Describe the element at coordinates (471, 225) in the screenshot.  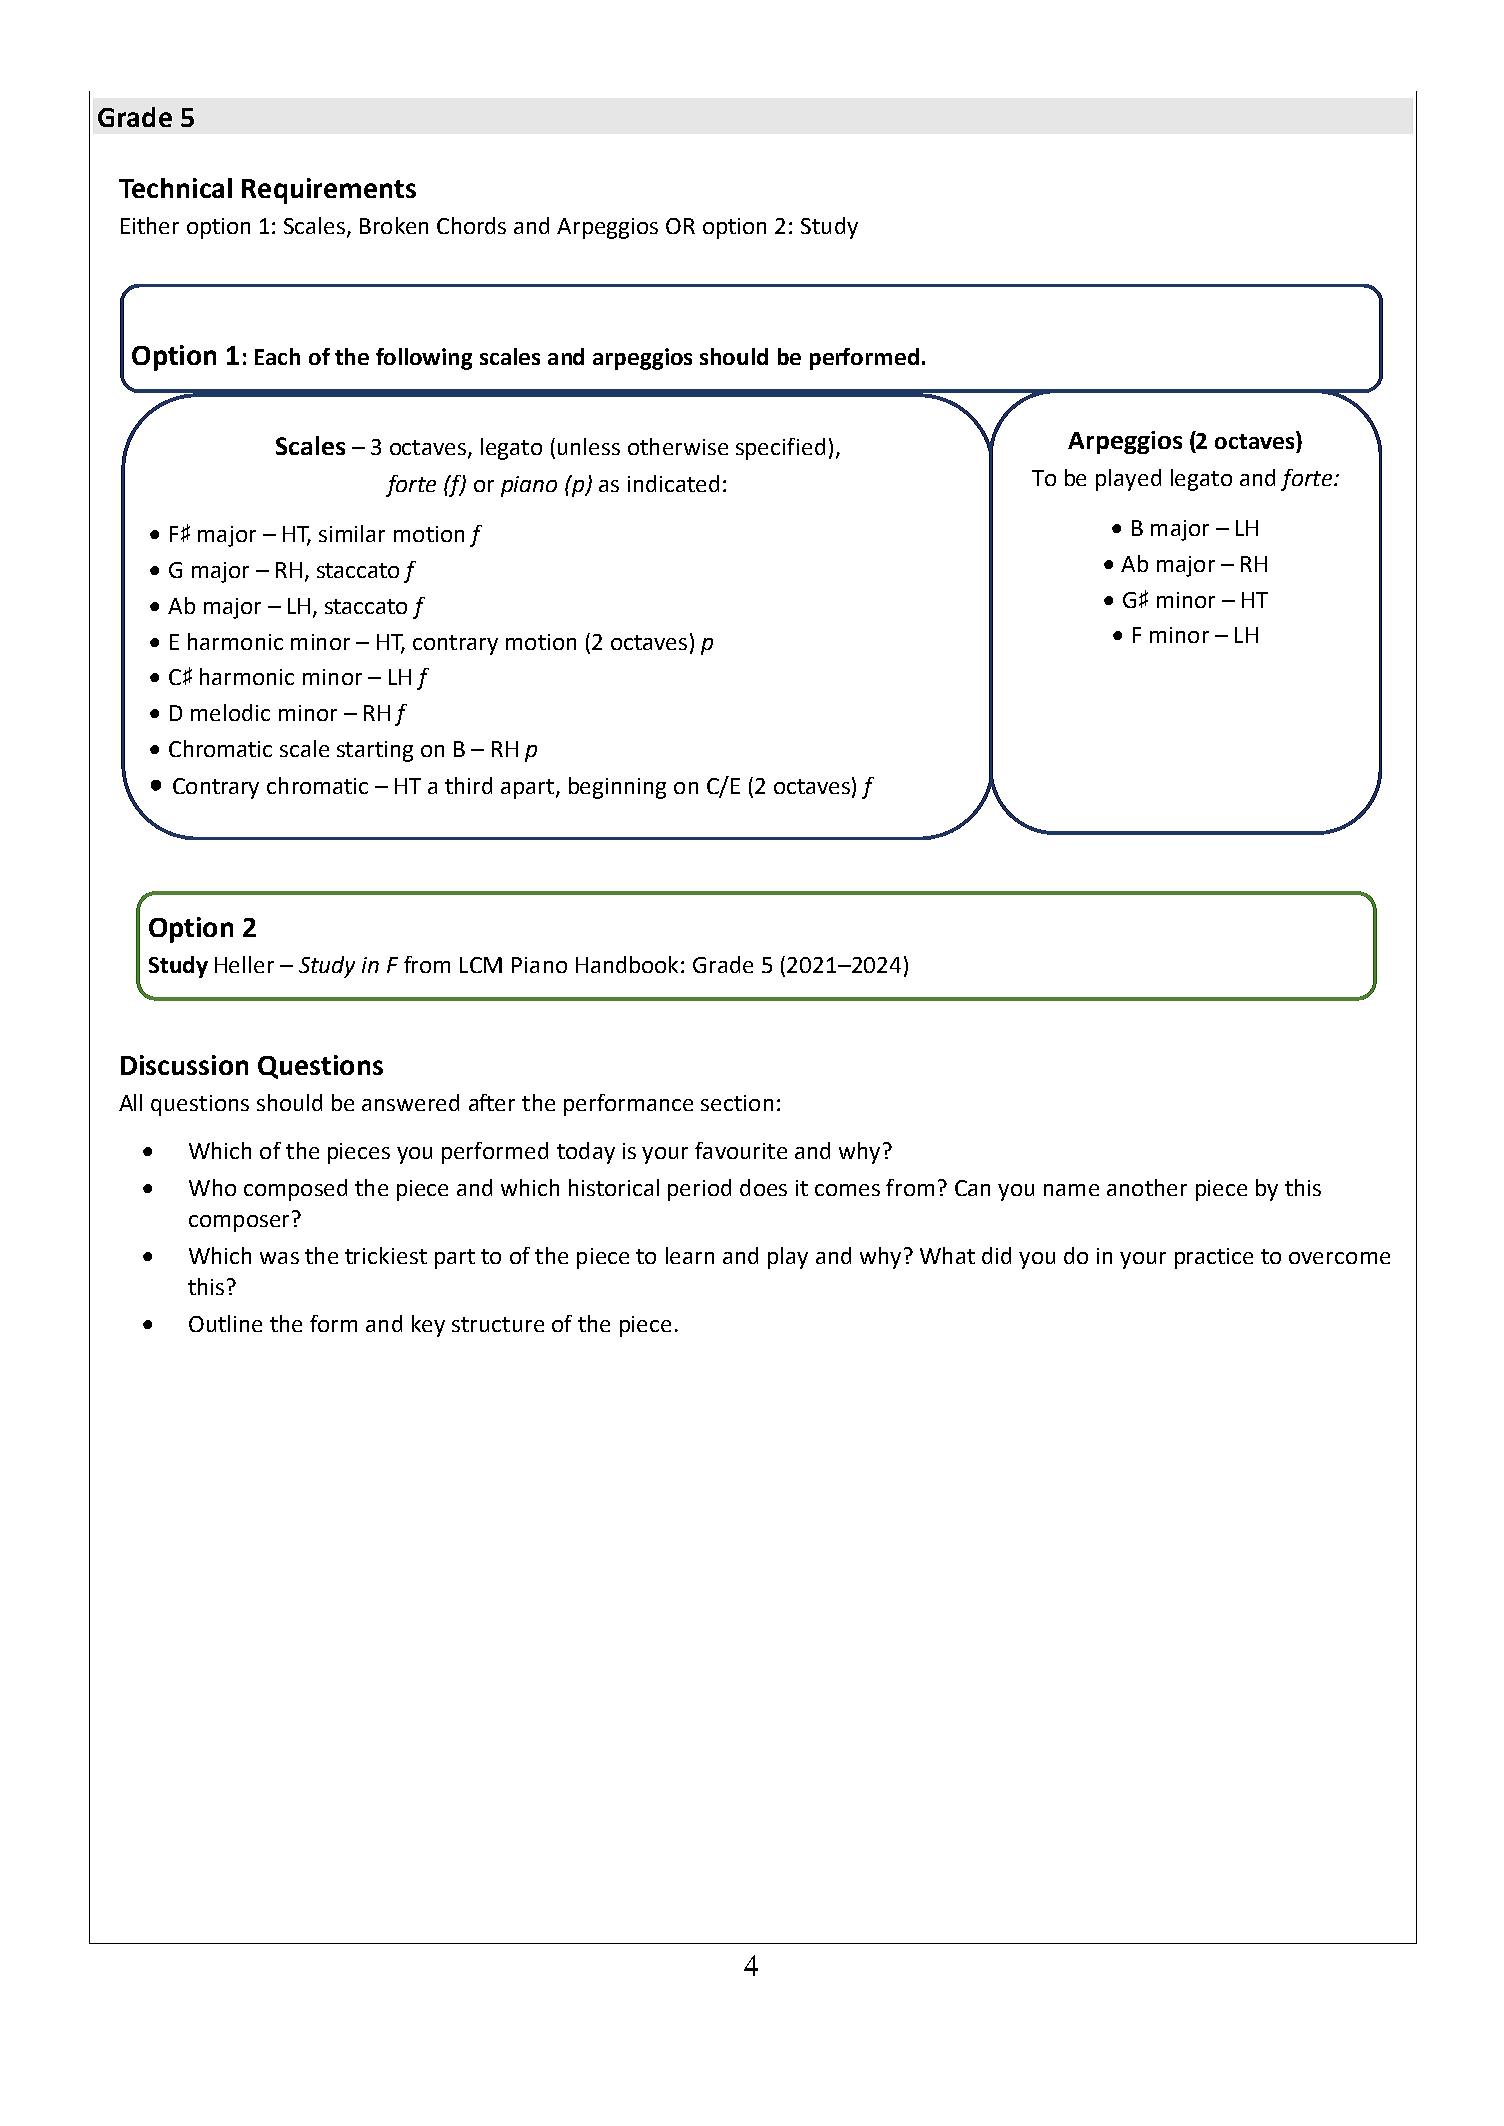
I see `Chords` at that location.
